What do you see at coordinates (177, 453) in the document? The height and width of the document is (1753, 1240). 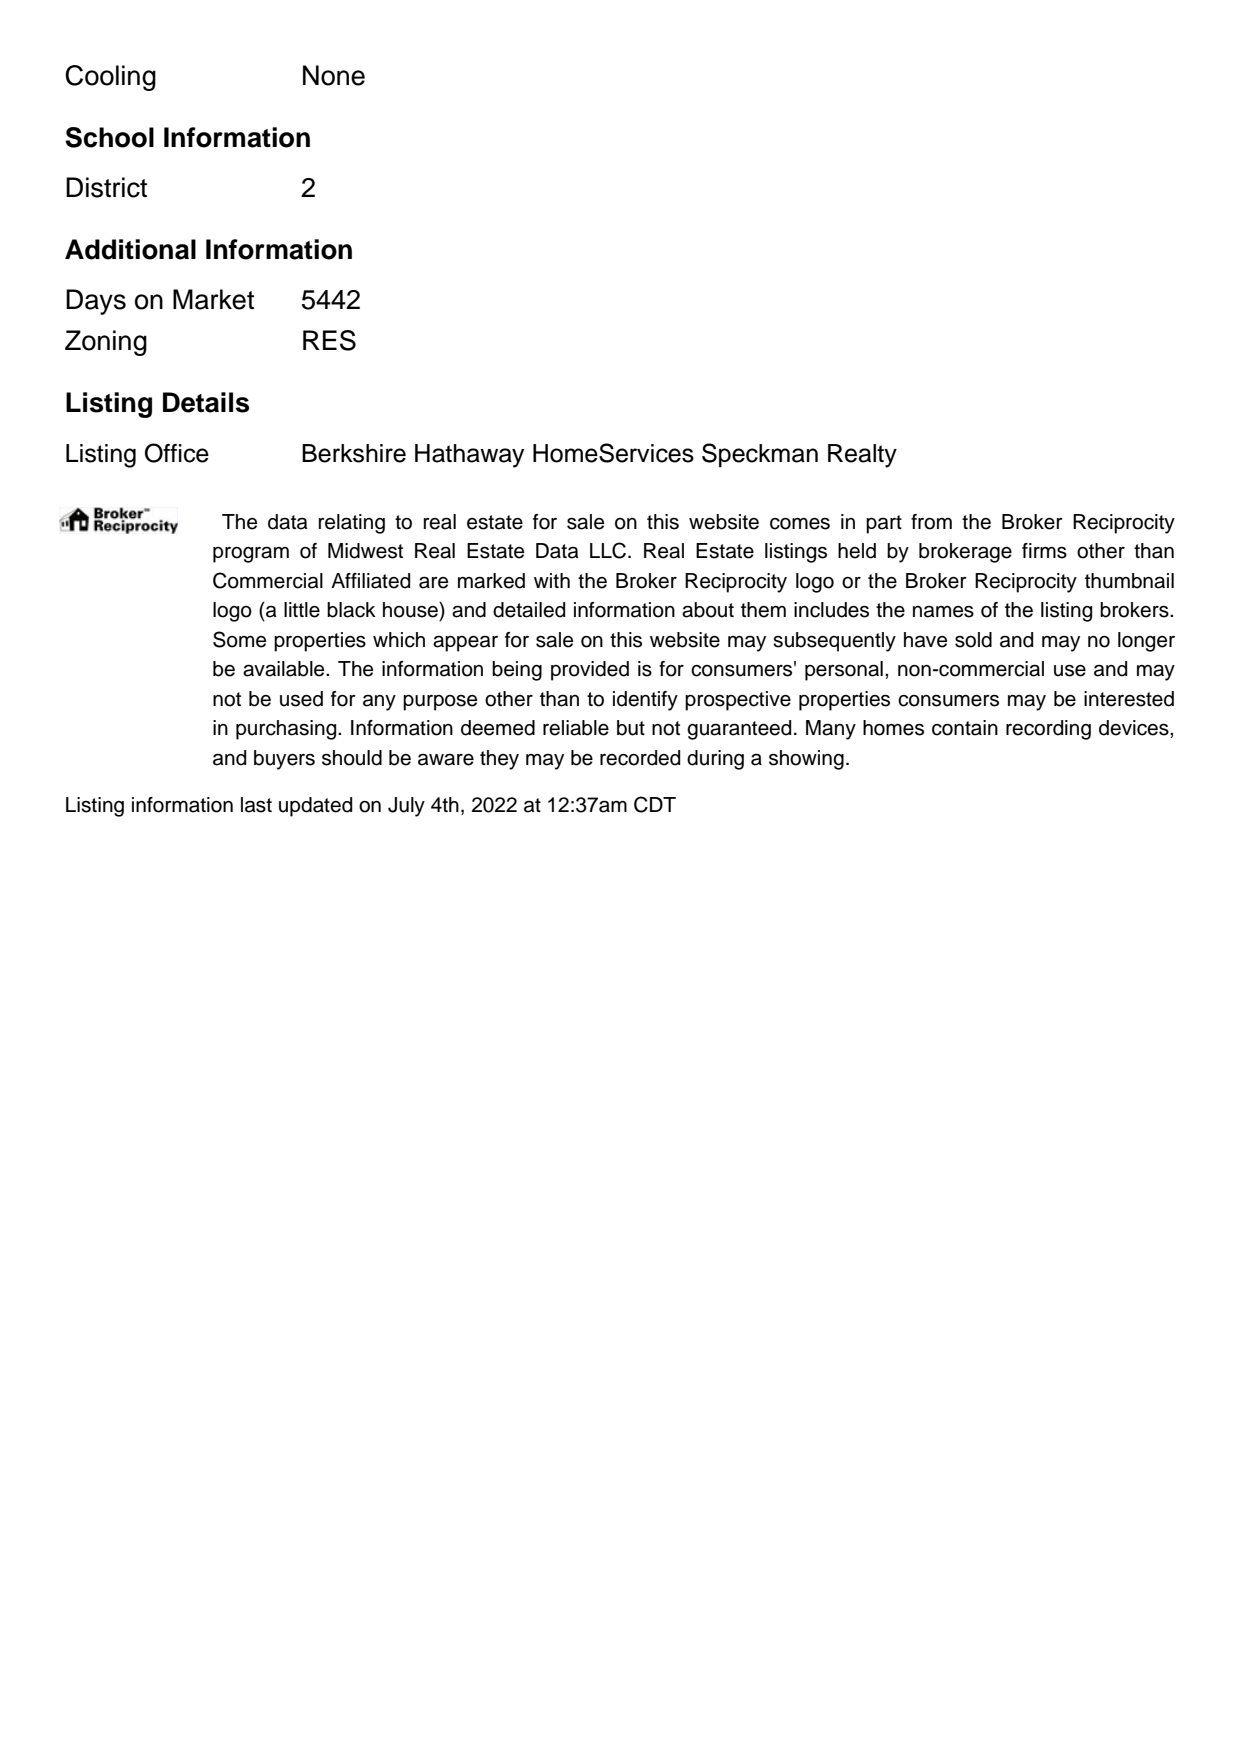 I see `Office` at bounding box center [177, 453].
